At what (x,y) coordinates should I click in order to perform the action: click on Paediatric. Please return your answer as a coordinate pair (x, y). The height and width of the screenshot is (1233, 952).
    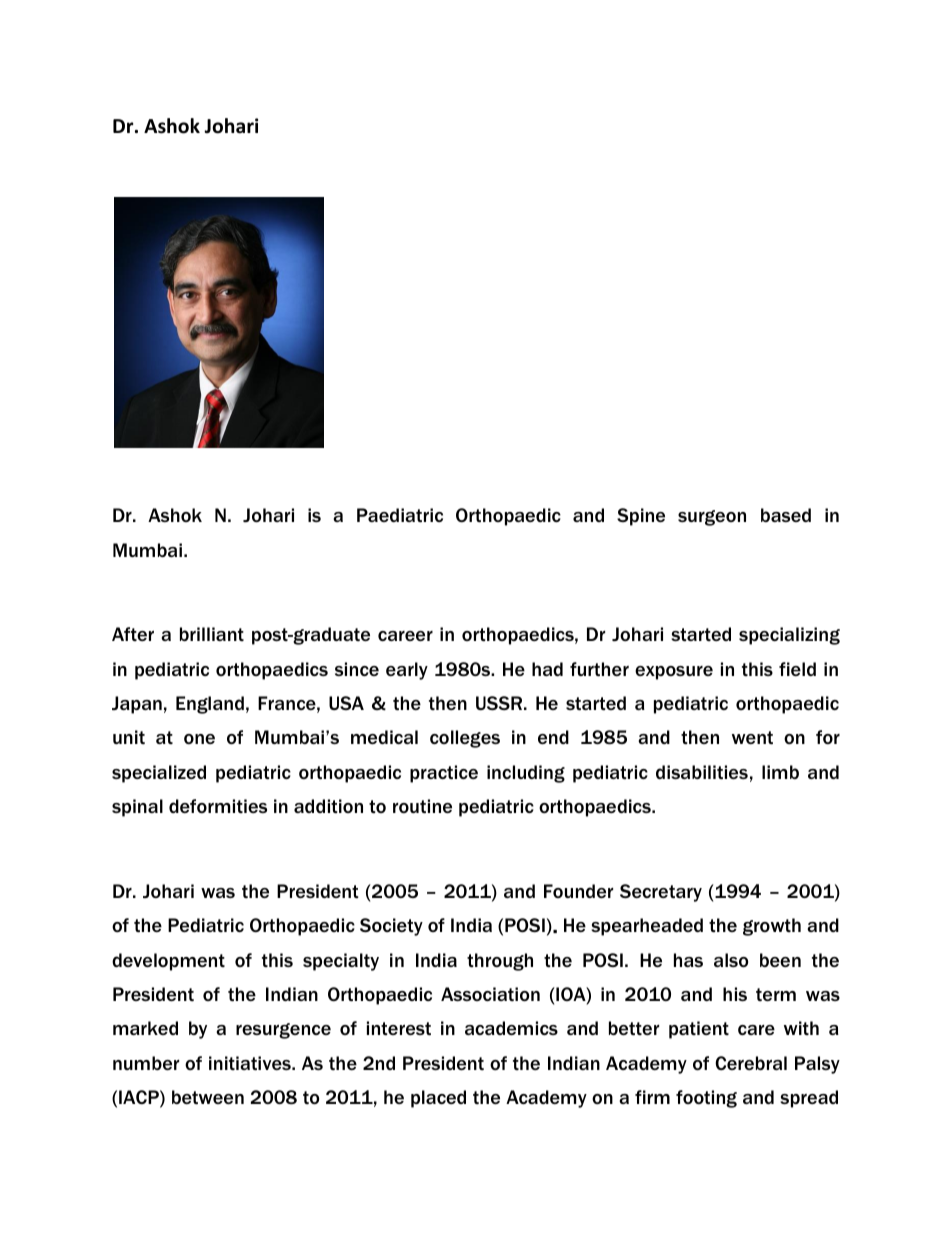
    Looking at the image, I should click on (400, 515).
